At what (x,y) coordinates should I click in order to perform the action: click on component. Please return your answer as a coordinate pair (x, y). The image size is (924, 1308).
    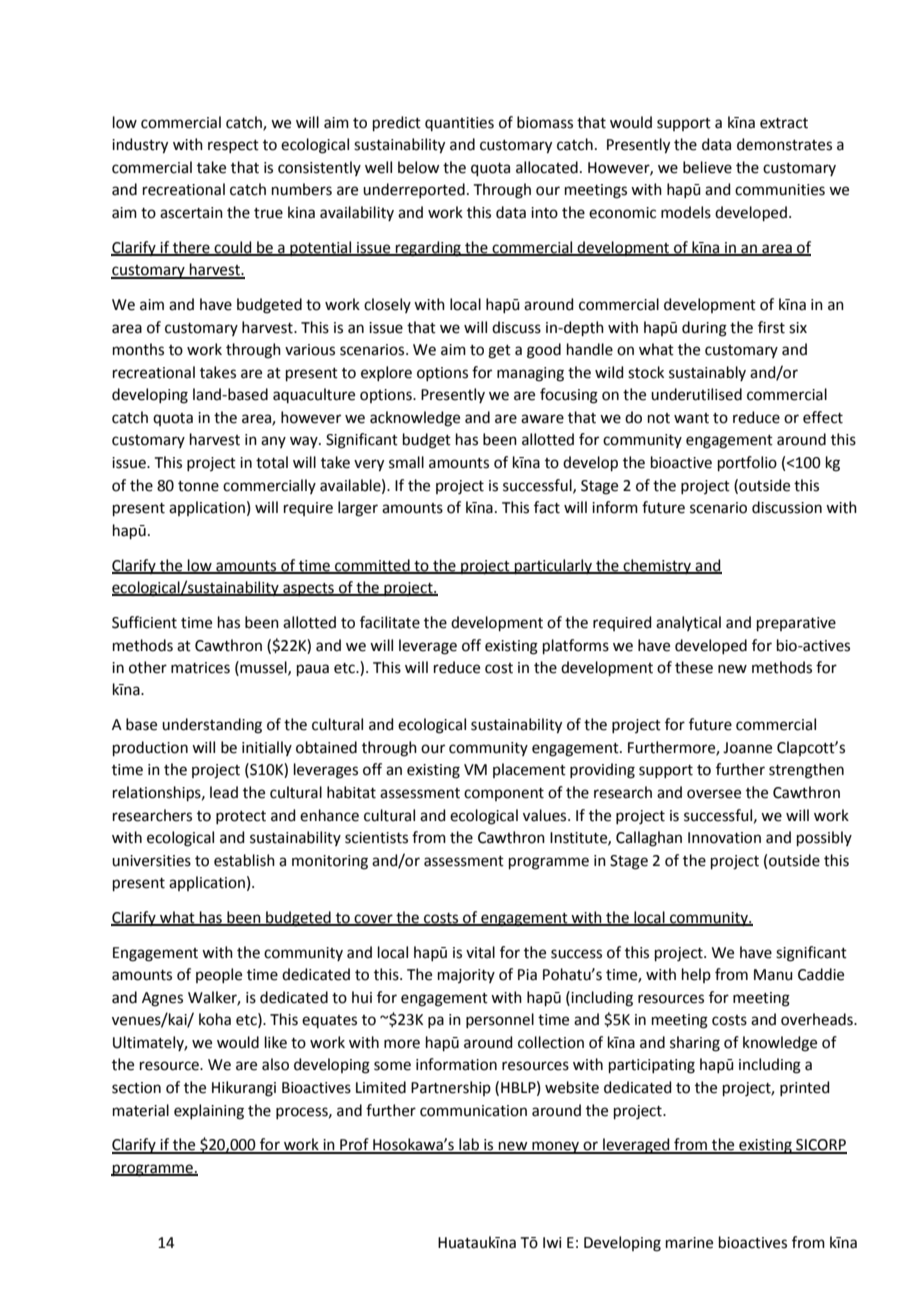
    Looking at the image, I should click on (504, 794).
